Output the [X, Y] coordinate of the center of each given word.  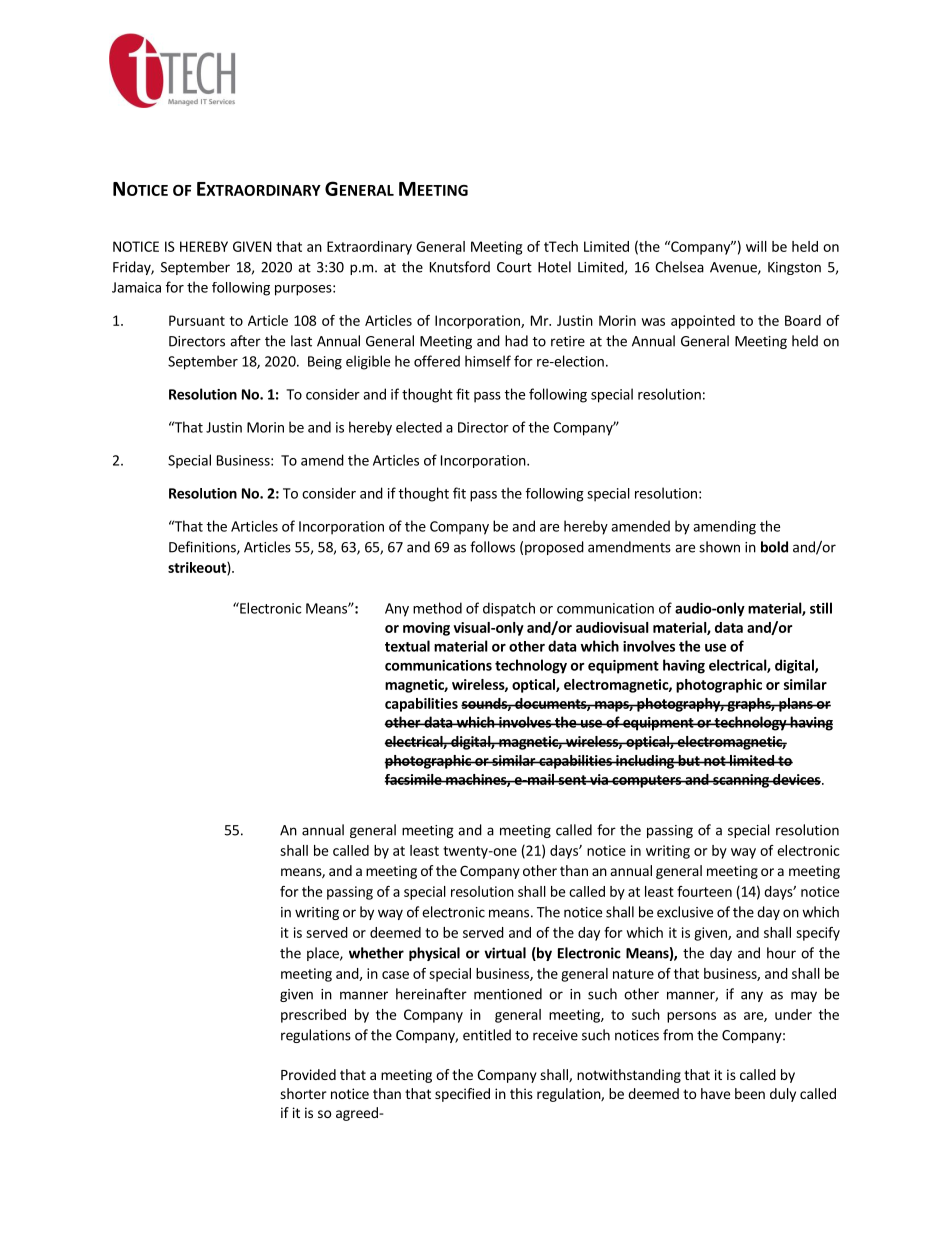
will [756, 246]
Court [514, 267]
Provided [308, 1074]
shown [719, 547]
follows [492, 547]
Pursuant [197, 320]
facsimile [414, 779]
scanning [741, 781]
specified [462, 1095]
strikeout [198, 568]
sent [572, 780]
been [750, 1093]
